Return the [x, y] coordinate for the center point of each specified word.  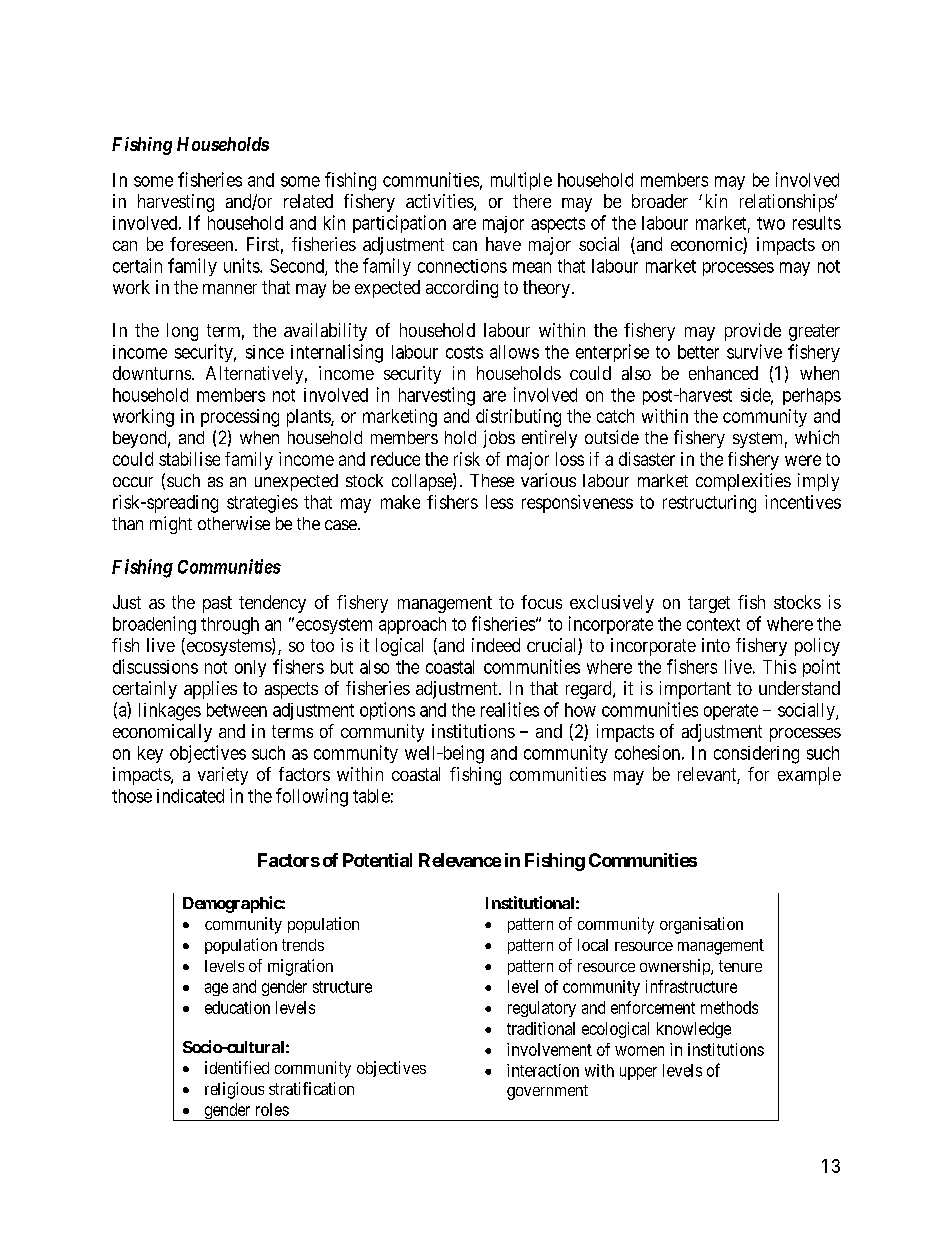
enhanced [723, 373]
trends [303, 945]
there [532, 201]
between [237, 710]
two [771, 223]
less [499, 502]
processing [240, 418]
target [709, 604]
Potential [377, 860]
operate [731, 712]
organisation [701, 925]
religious [234, 1090]
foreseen [203, 244]
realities [510, 709]
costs [464, 352]
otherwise [234, 523]
